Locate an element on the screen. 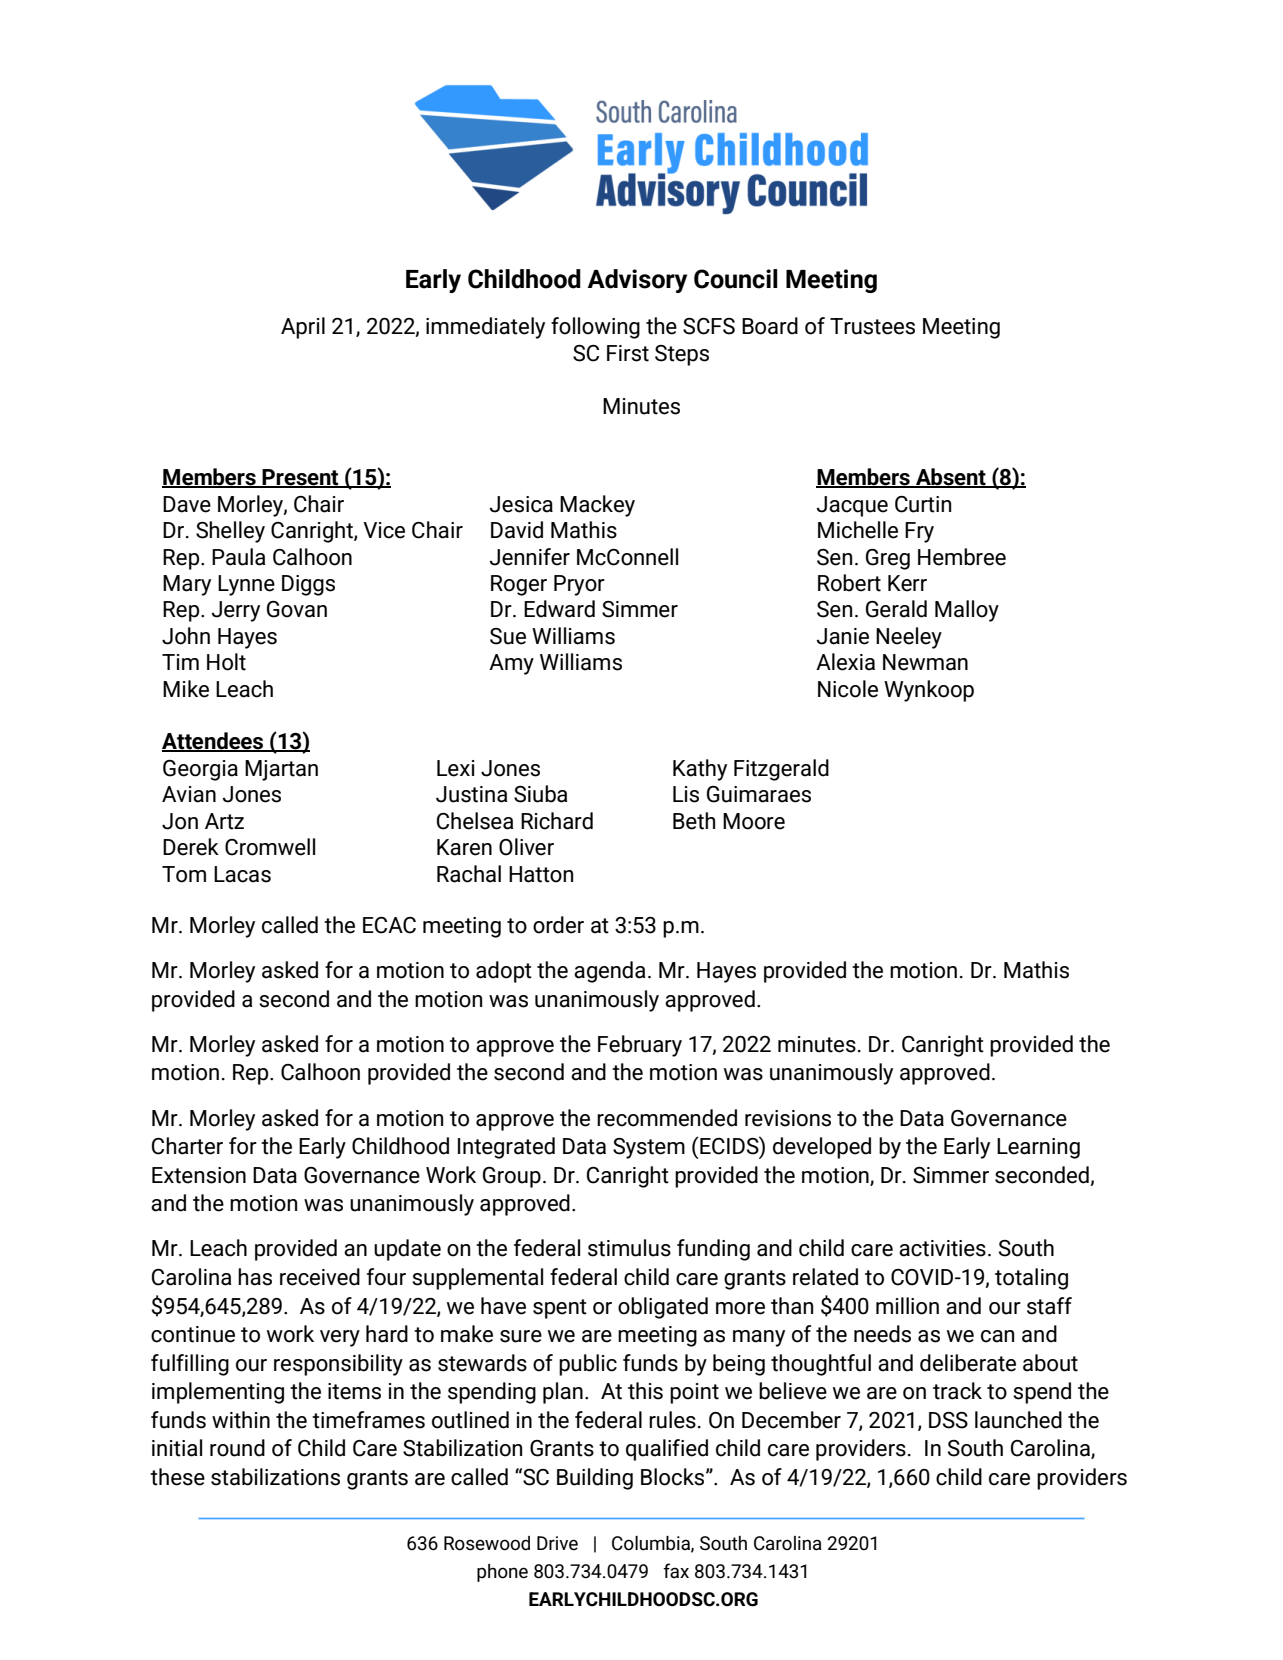 The image size is (1283, 1660). following is located at coordinates (595, 328).
